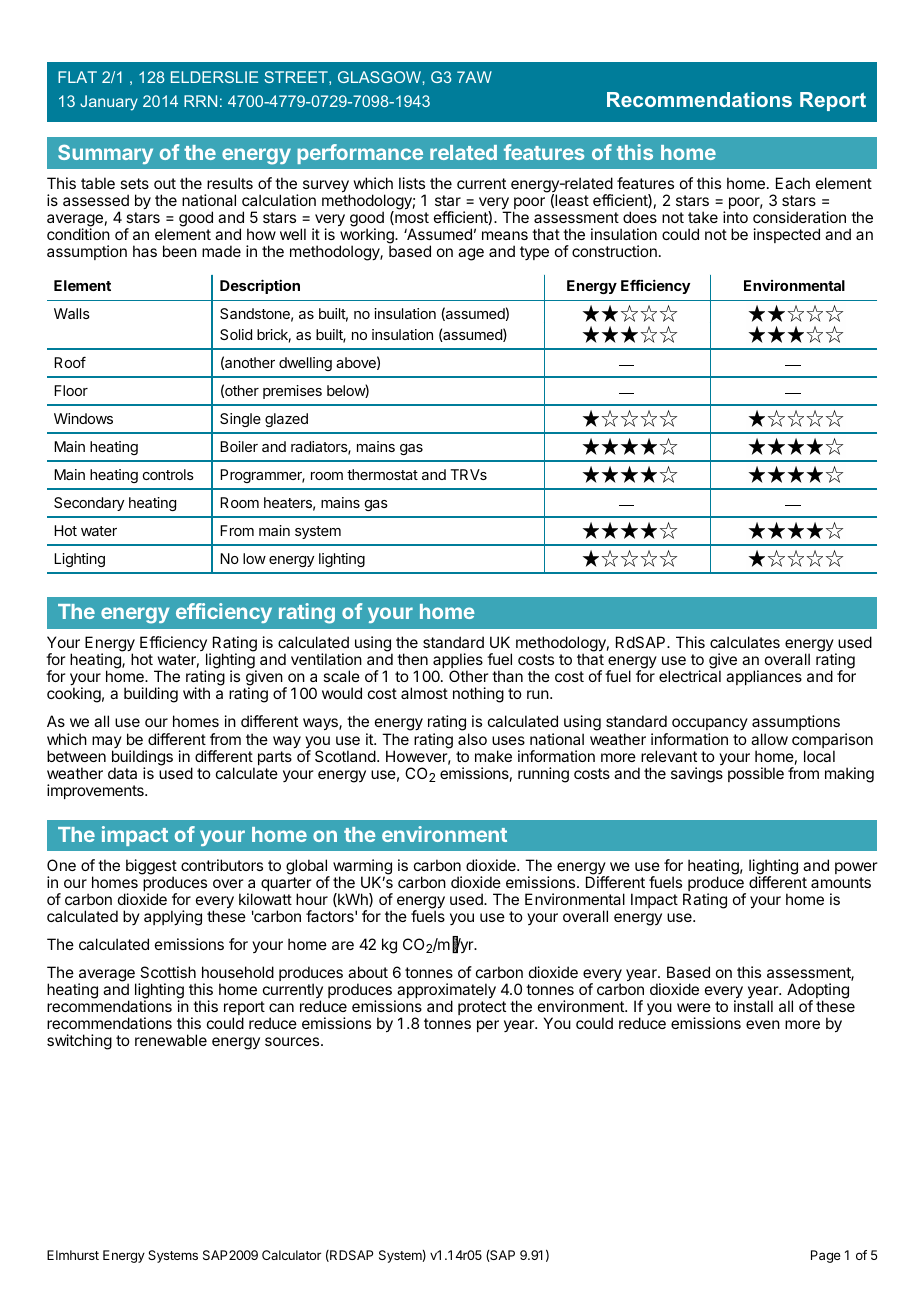  Describe the element at coordinates (793, 183) in the screenshot. I see `Each` at that location.
